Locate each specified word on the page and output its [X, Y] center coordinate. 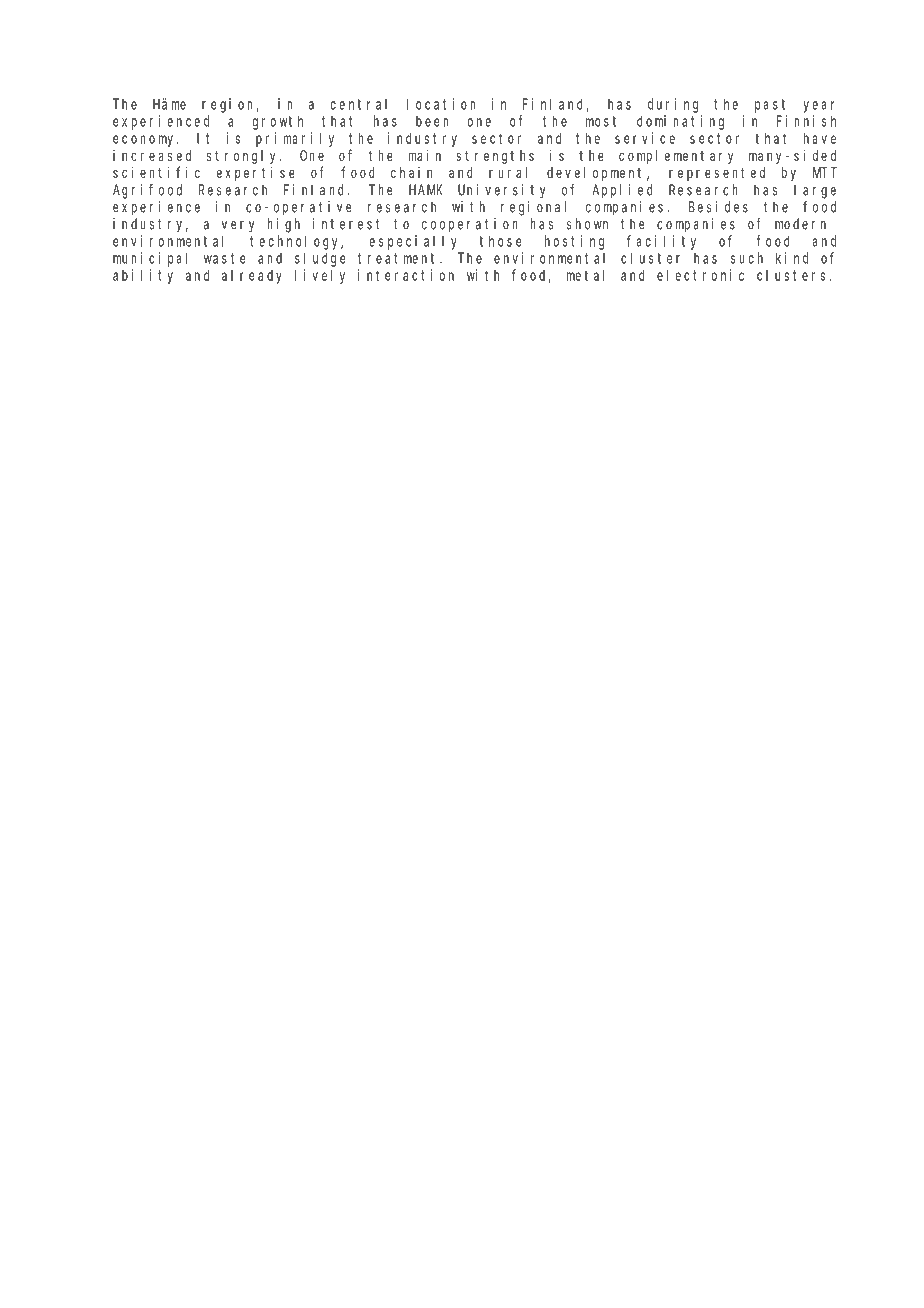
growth [278, 122]
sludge [320, 259]
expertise [256, 174]
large [815, 191]
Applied [622, 191]
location [441, 104]
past [770, 106]
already [252, 277]
